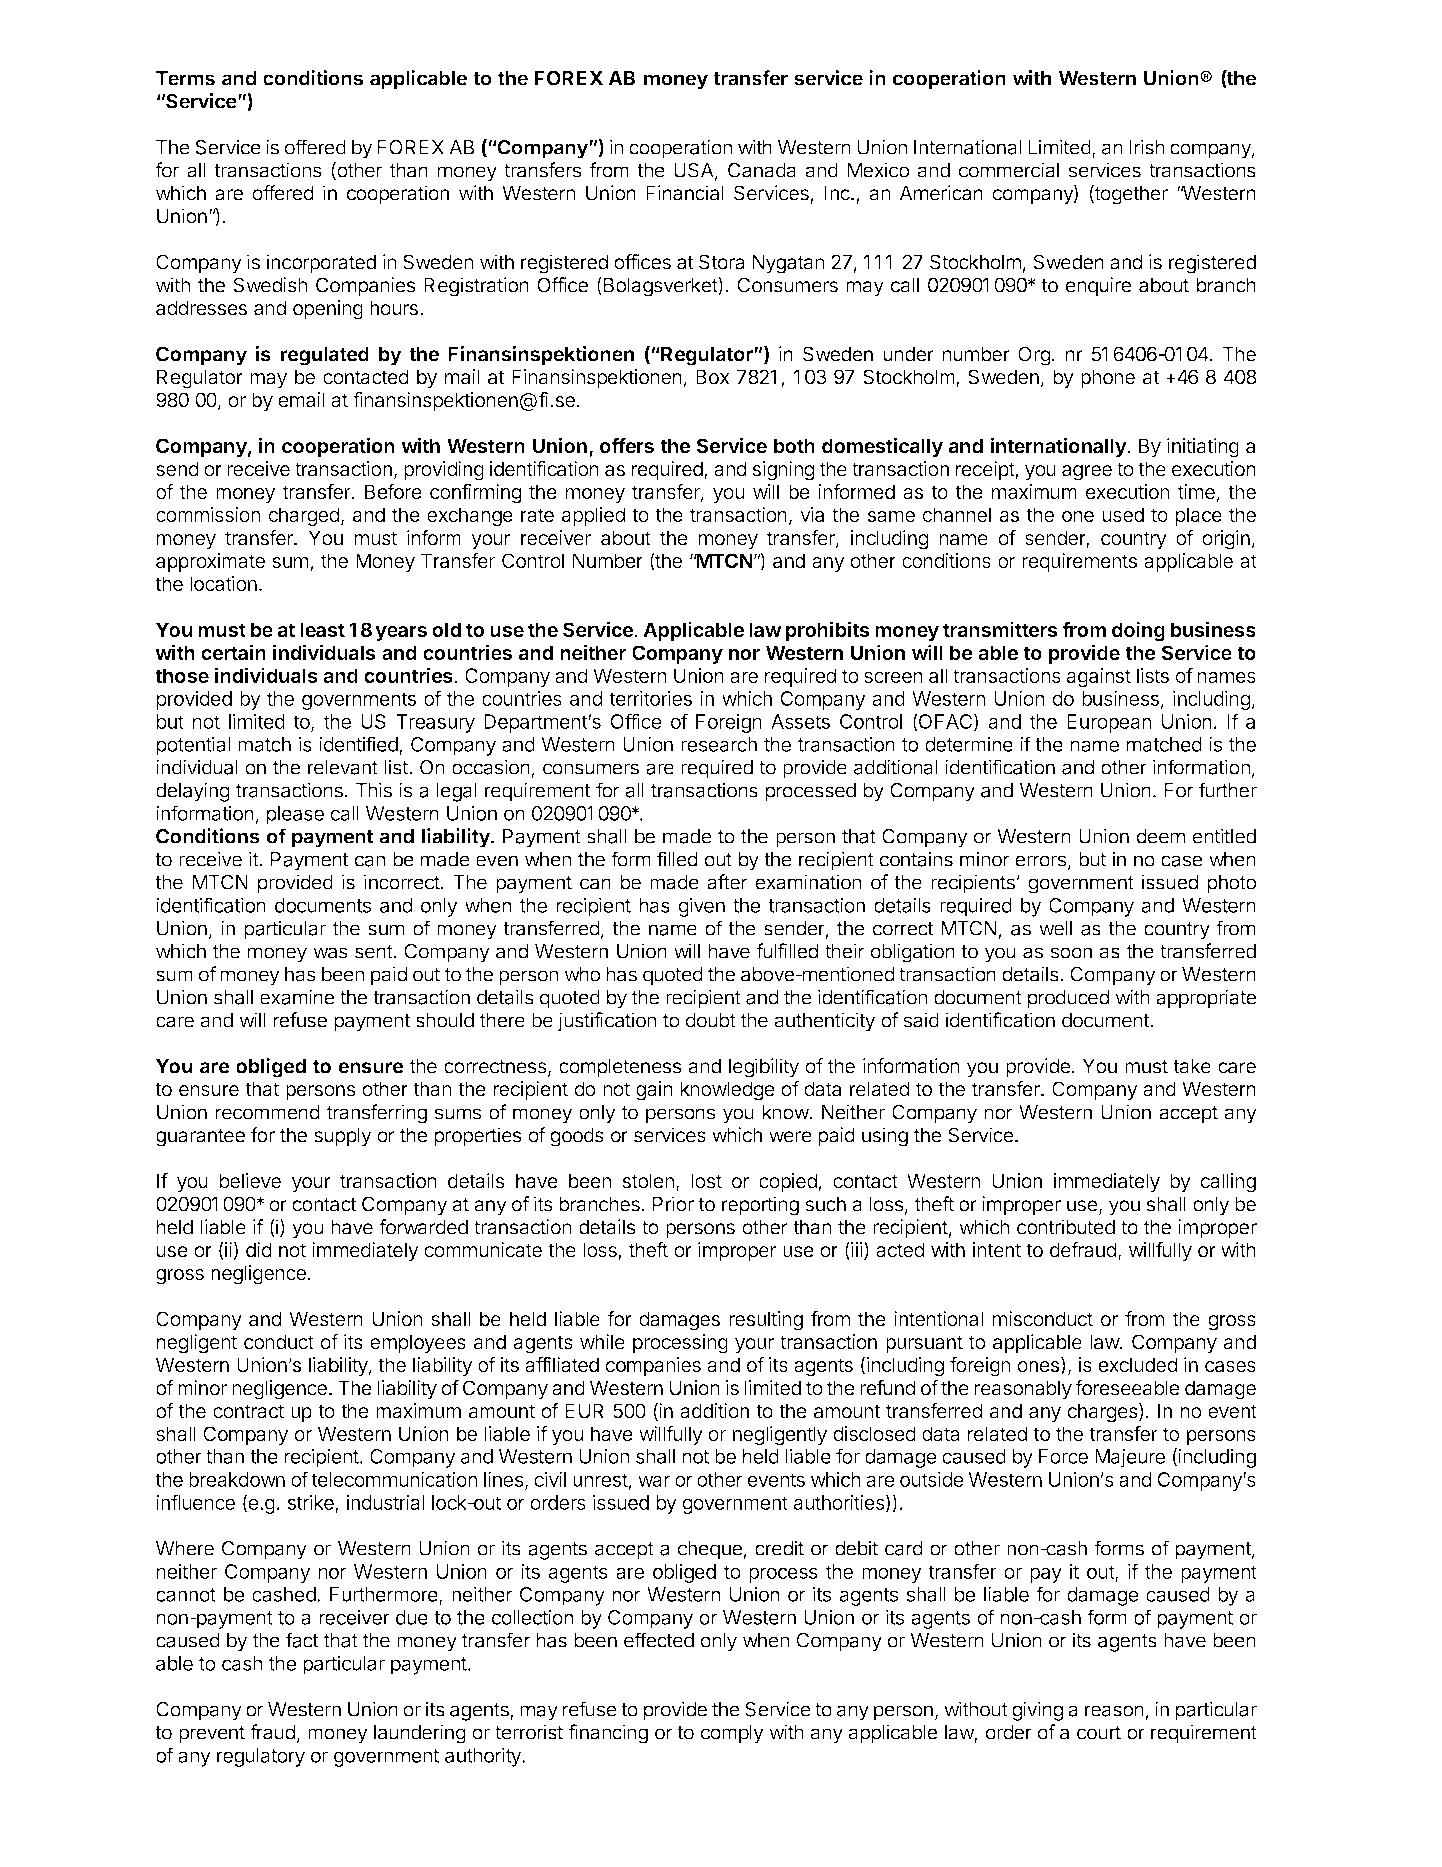 This screenshot has height=1867, width=1442. What do you see at coordinates (185, 78) in the screenshot?
I see `Terms` at bounding box center [185, 78].
